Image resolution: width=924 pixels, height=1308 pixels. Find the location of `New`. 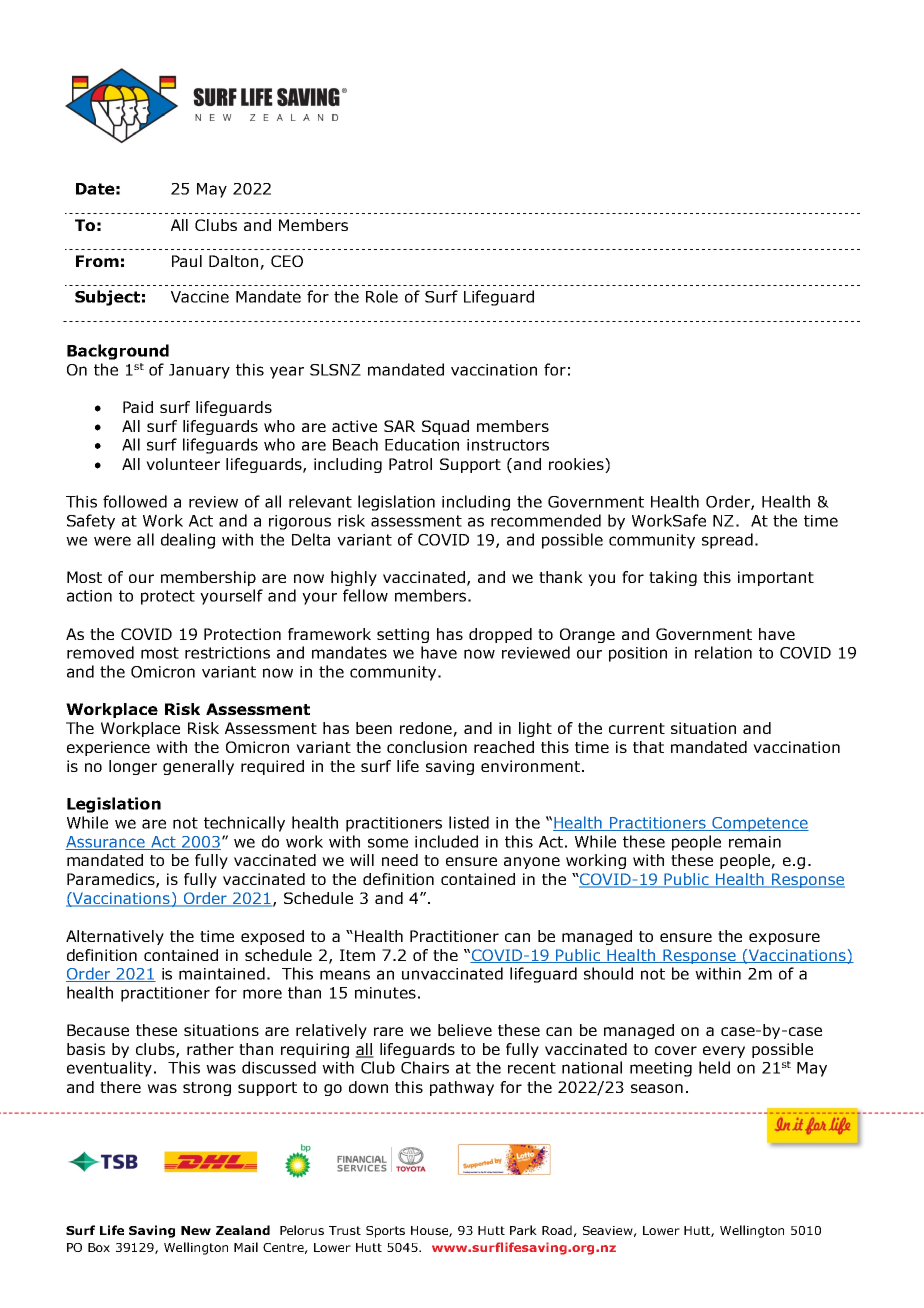

New is located at coordinates (196, 1230).
